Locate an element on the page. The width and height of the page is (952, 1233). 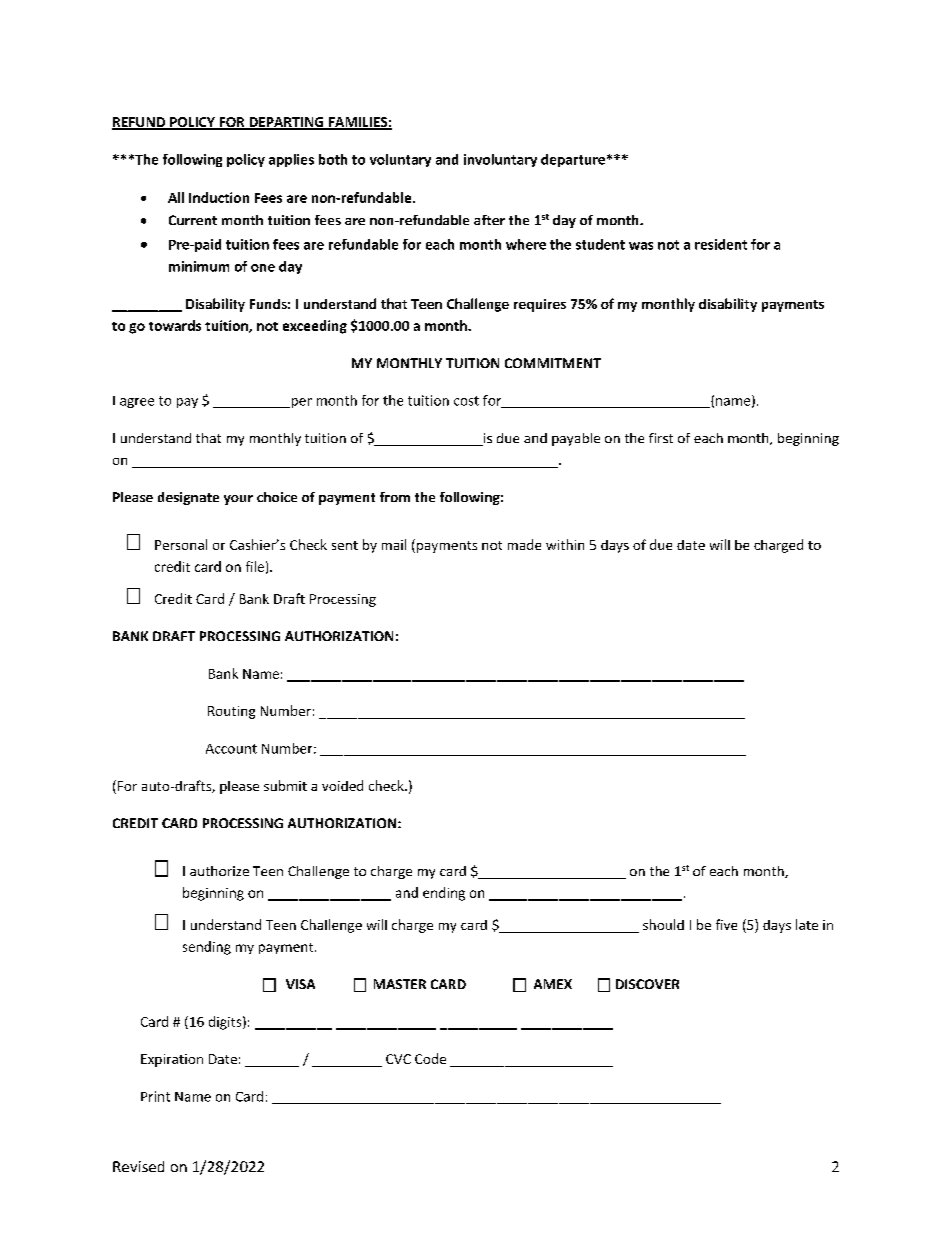
Induction is located at coordinates (219, 197).
